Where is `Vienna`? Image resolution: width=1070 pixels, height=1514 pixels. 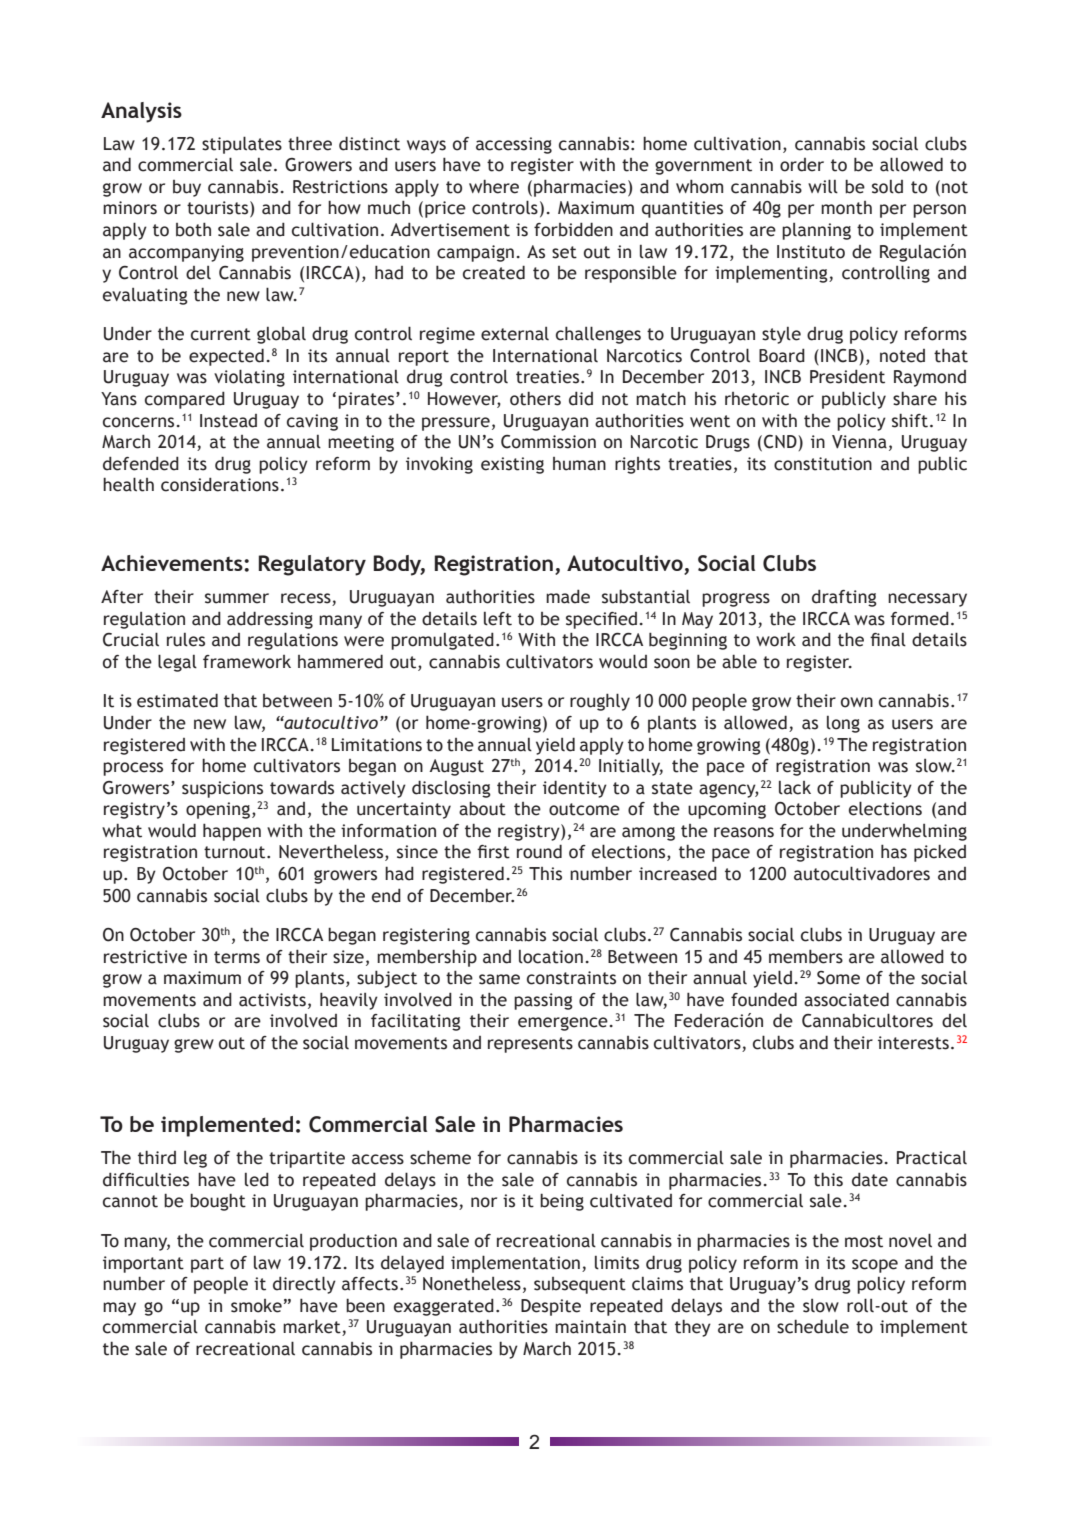 Vienna is located at coordinates (859, 442).
